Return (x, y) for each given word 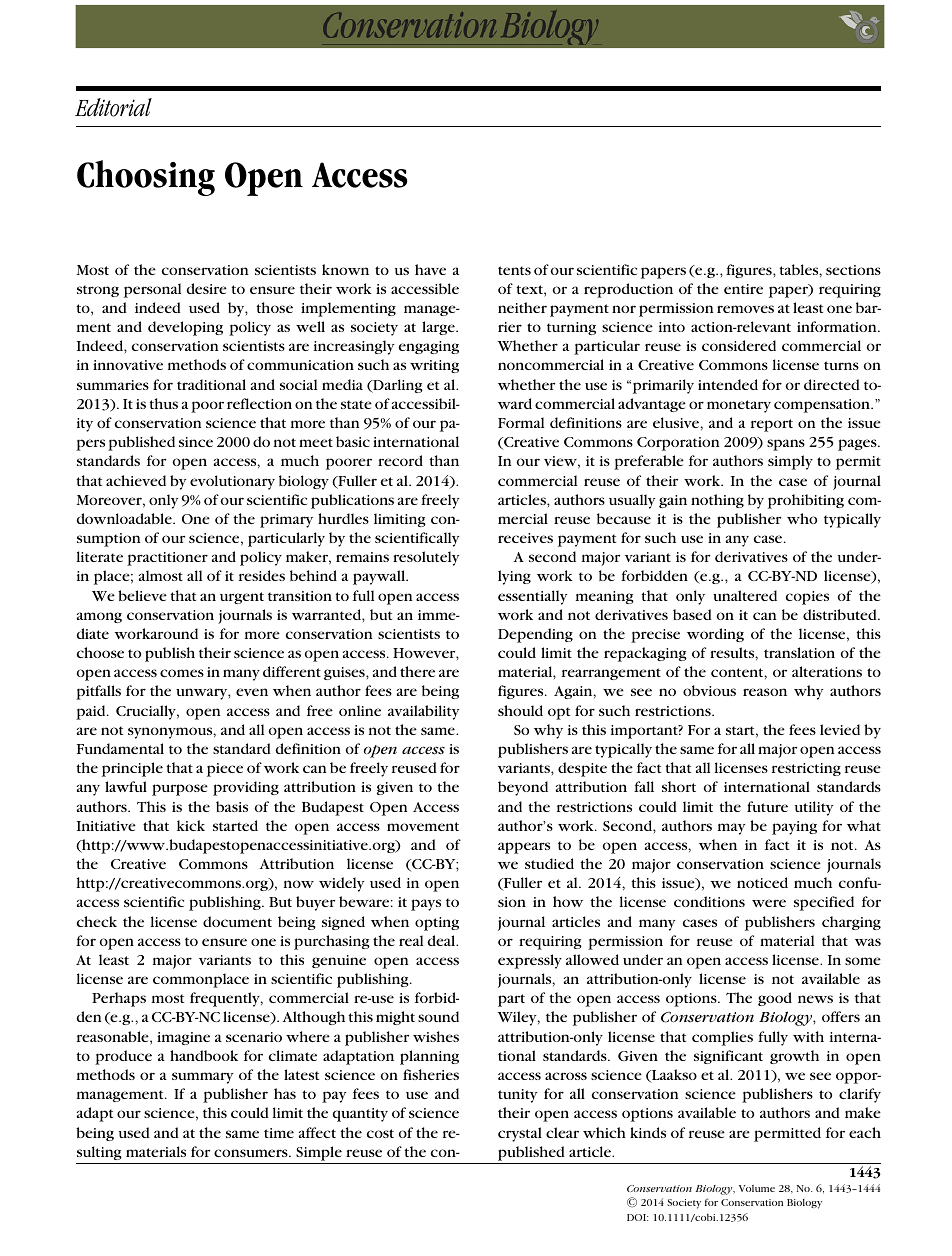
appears (524, 848)
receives (525, 538)
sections (853, 270)
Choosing (146, 178)
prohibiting (806, 501)
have (430, 269)
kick (191, 825)
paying (794, 828)
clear (562, 1132)
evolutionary (232, 482)
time (279, 1133)
